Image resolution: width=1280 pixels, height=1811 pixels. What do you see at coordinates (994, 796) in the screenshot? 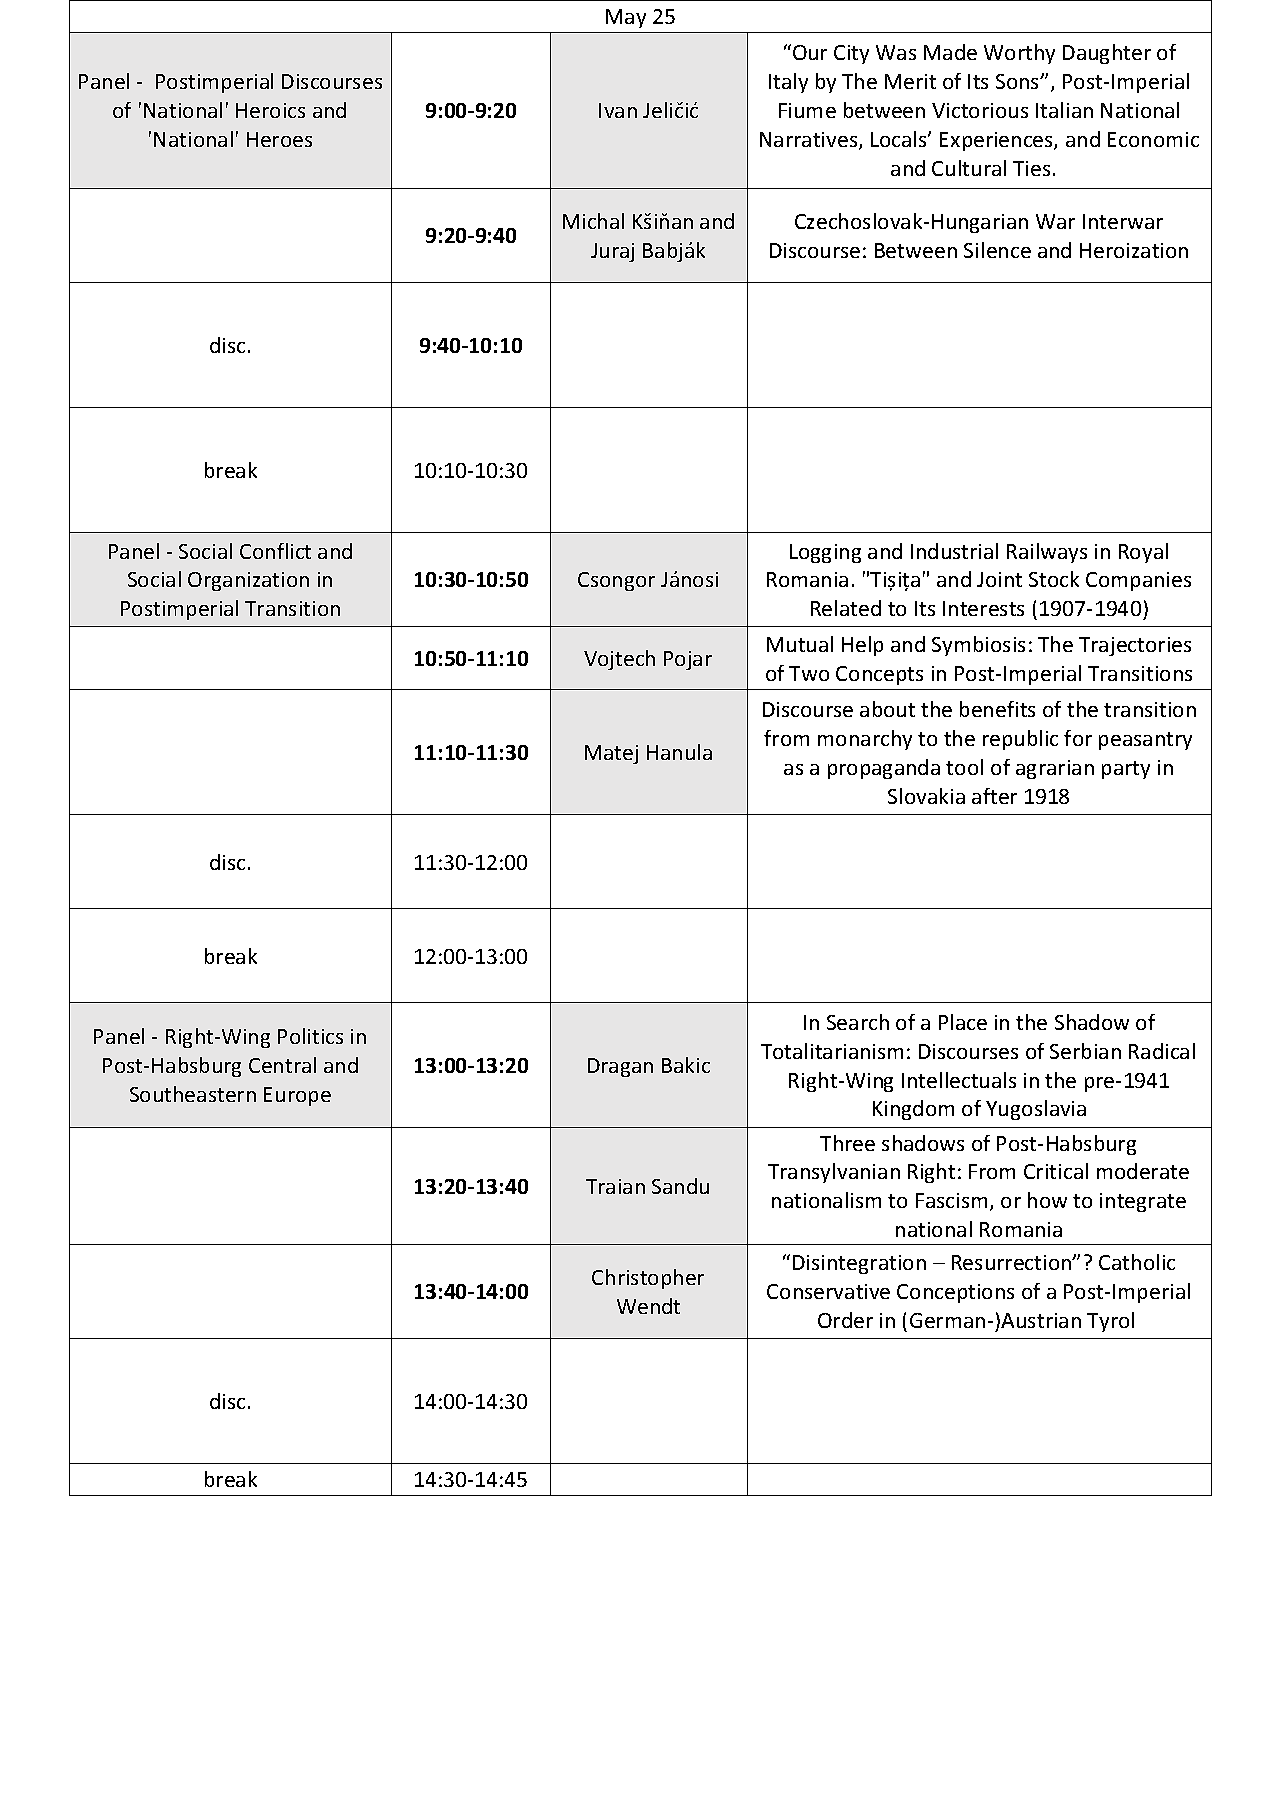
I see `after` at bounding box center [994, 796].
